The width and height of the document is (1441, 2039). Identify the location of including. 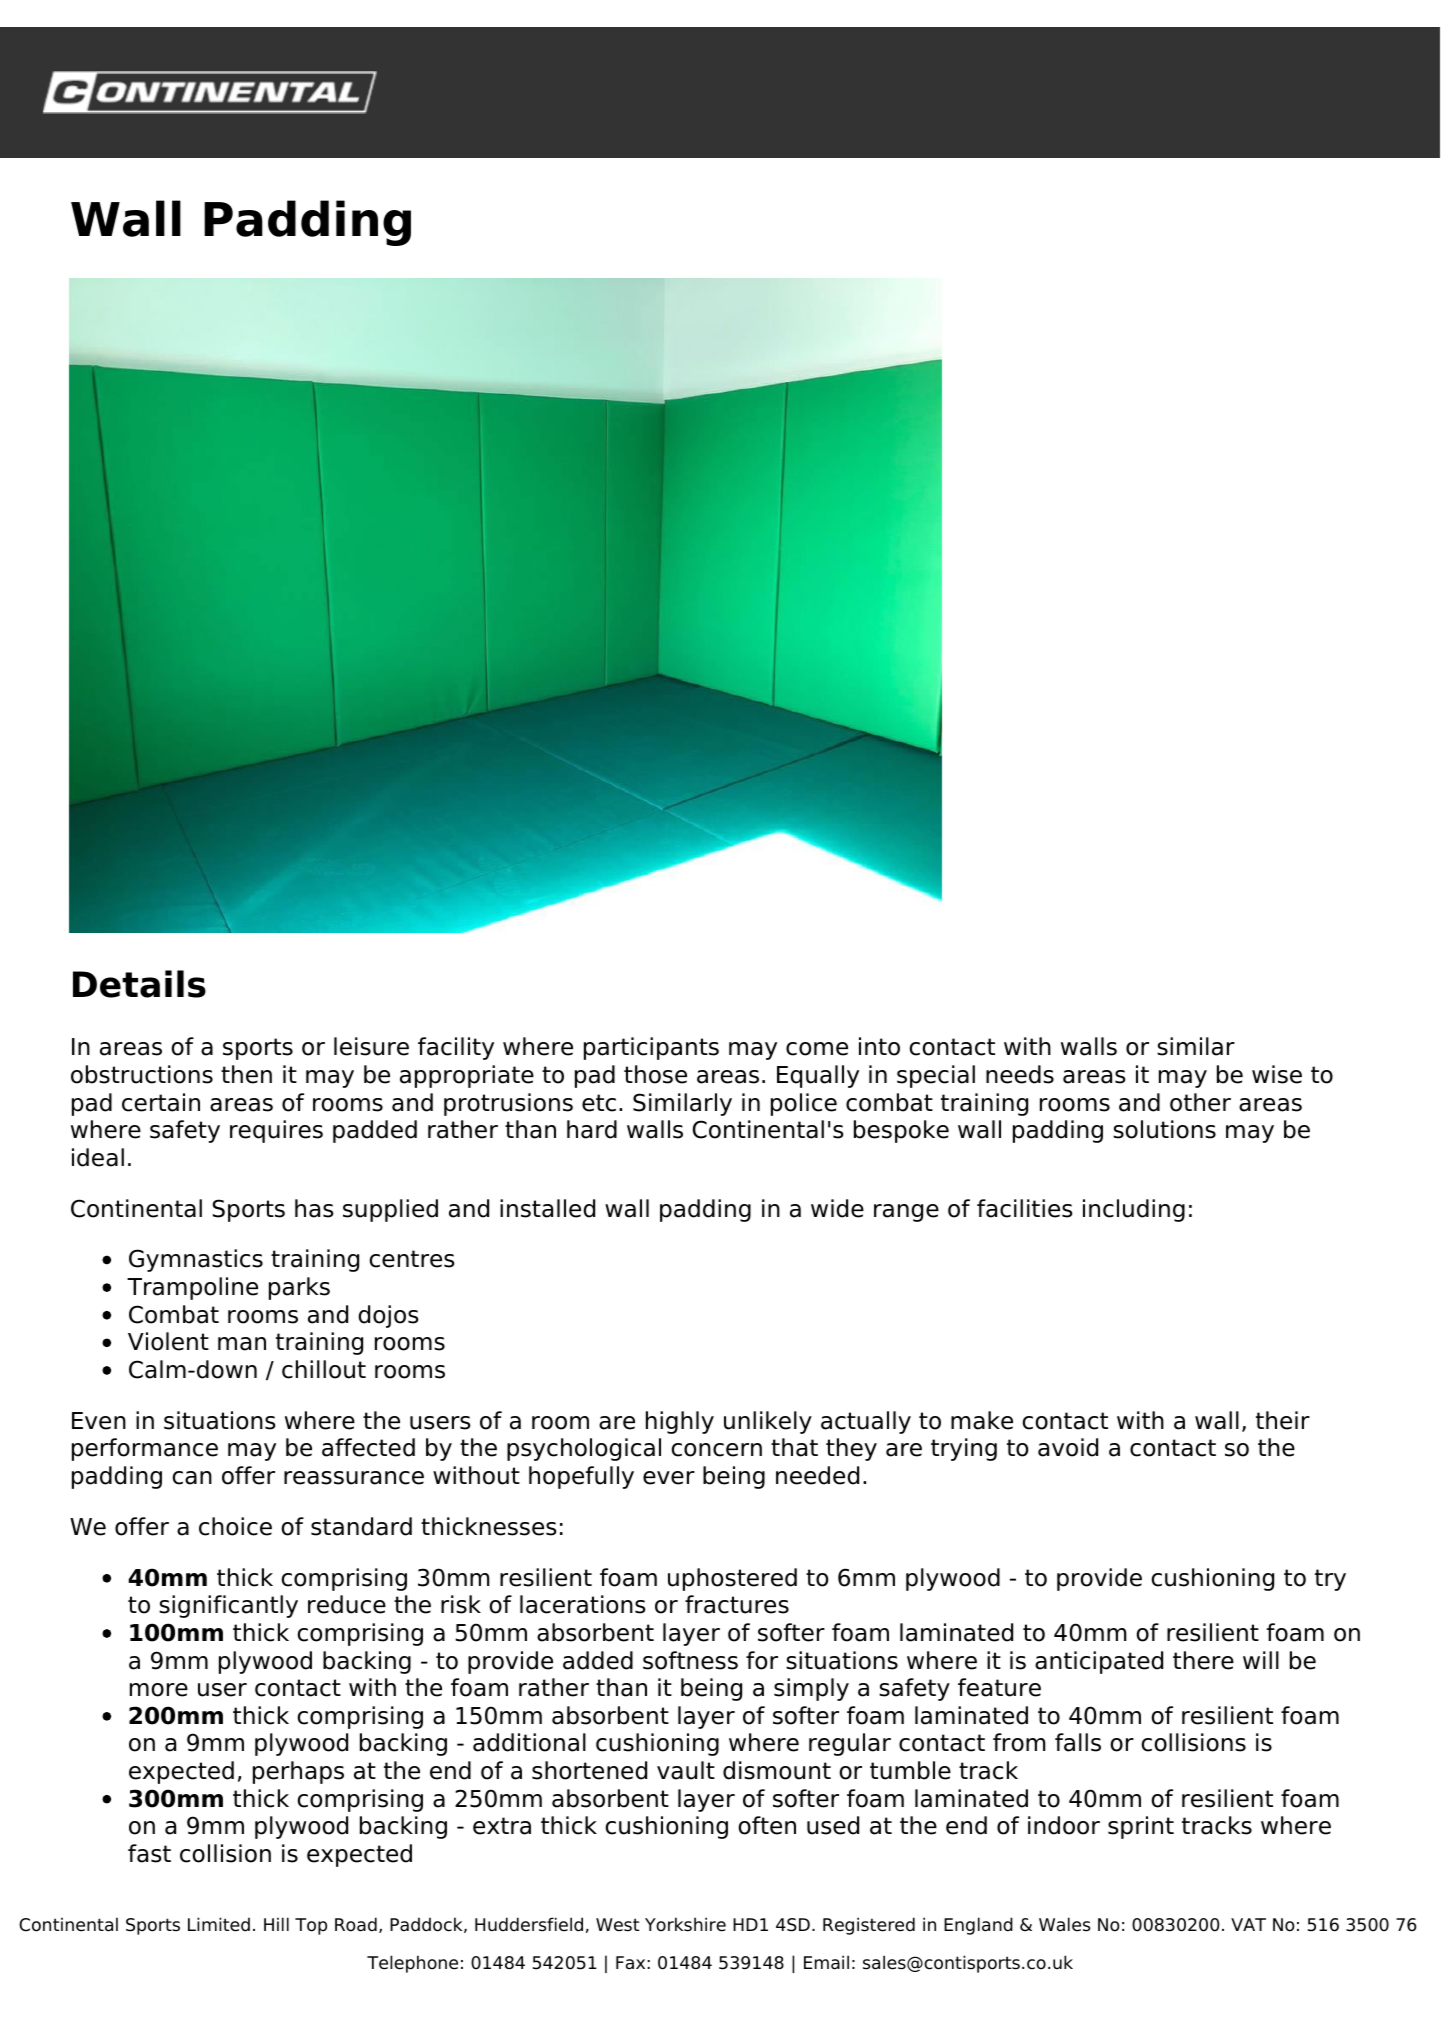
(1134, 1210).
